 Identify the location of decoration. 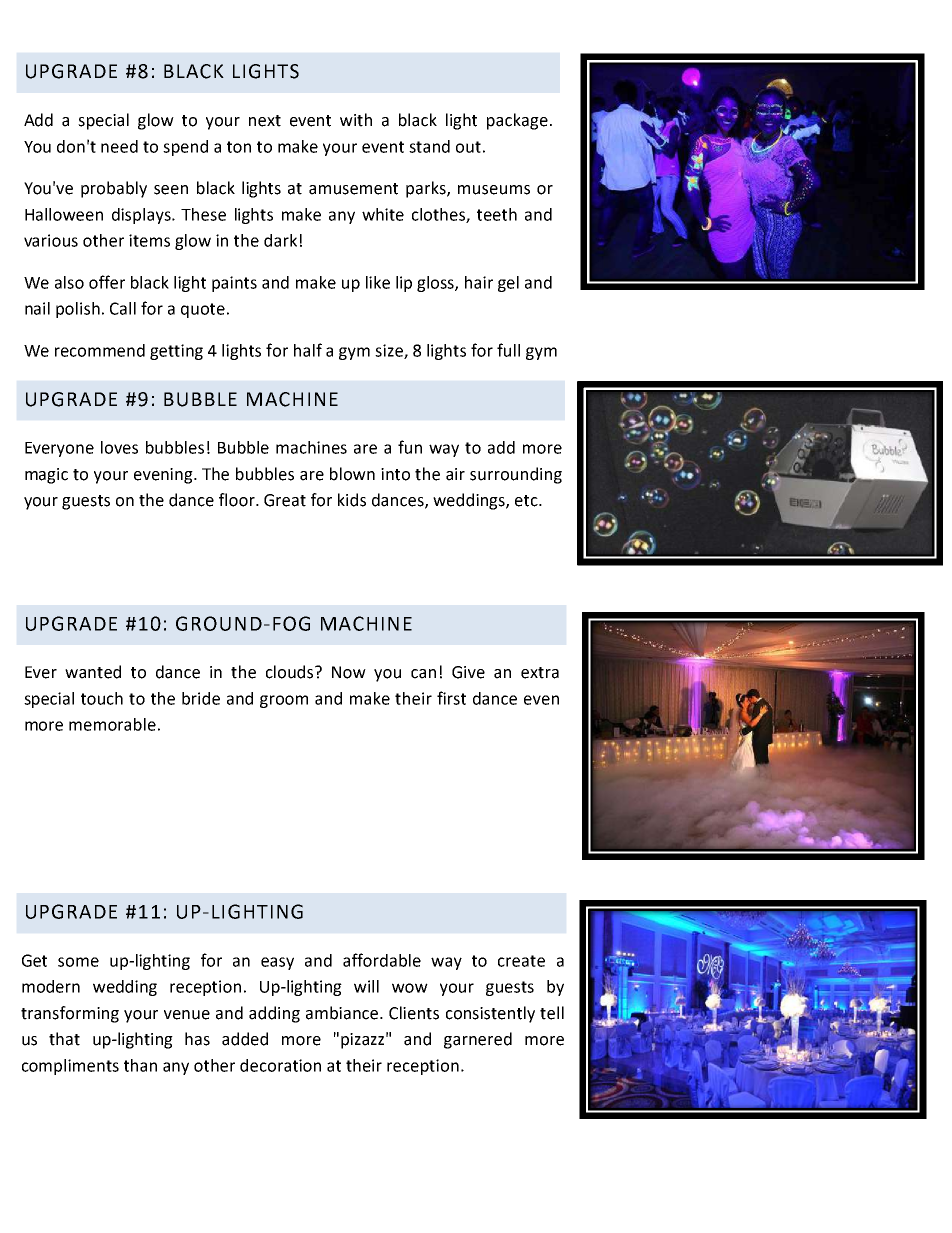
(280, 1065).
